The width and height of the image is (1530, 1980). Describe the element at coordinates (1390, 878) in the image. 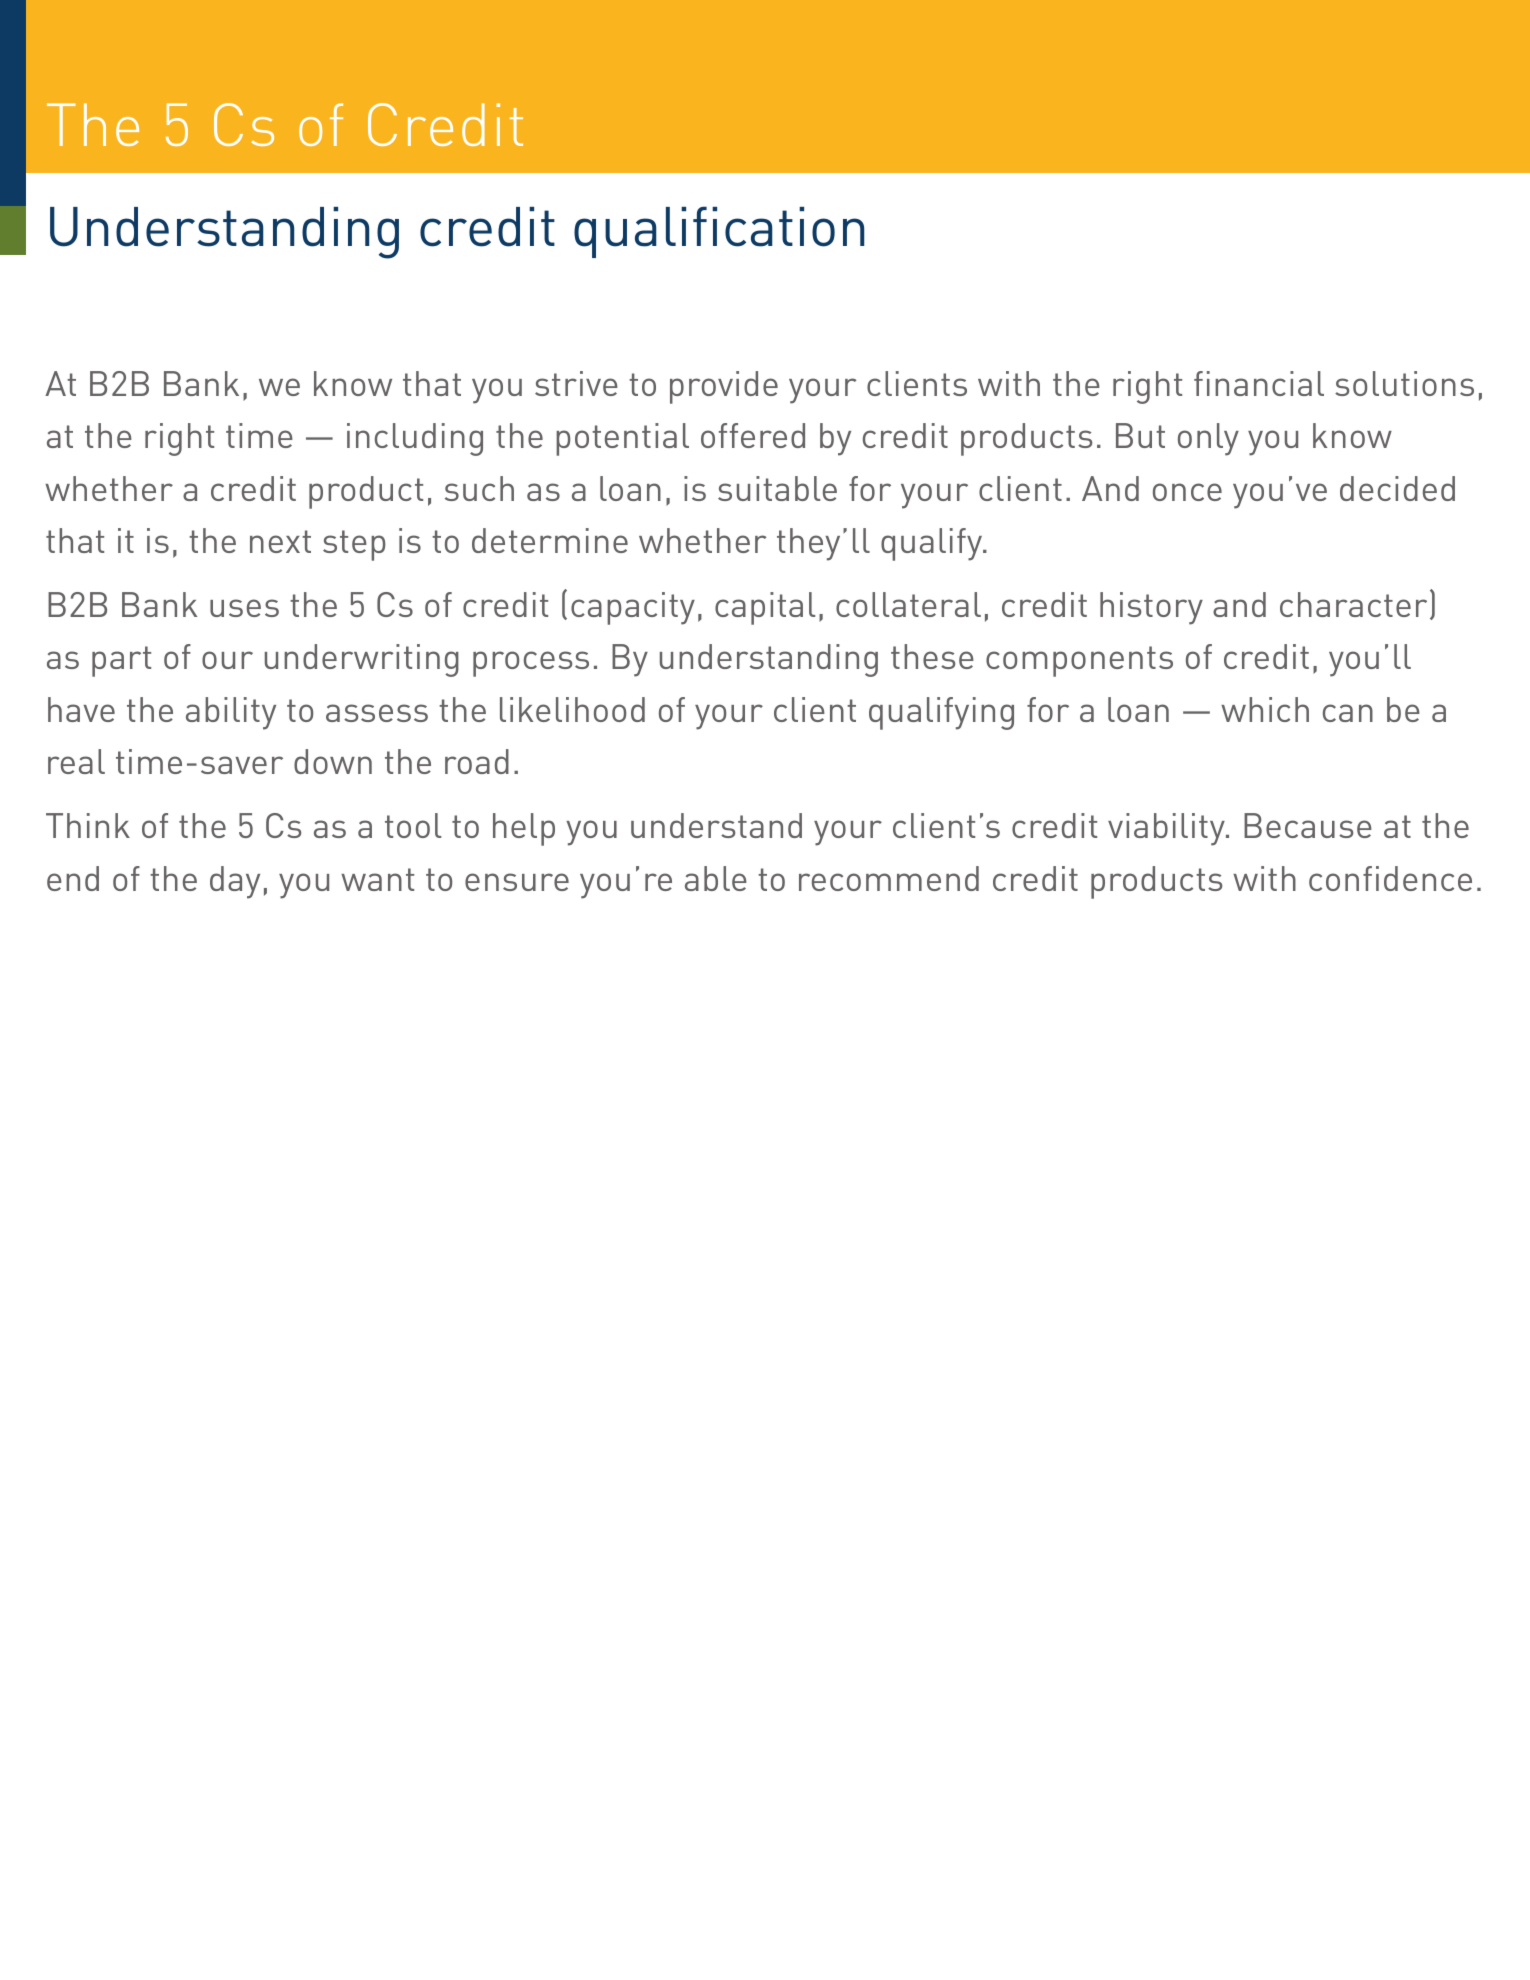

I see `confidence` at that location.
